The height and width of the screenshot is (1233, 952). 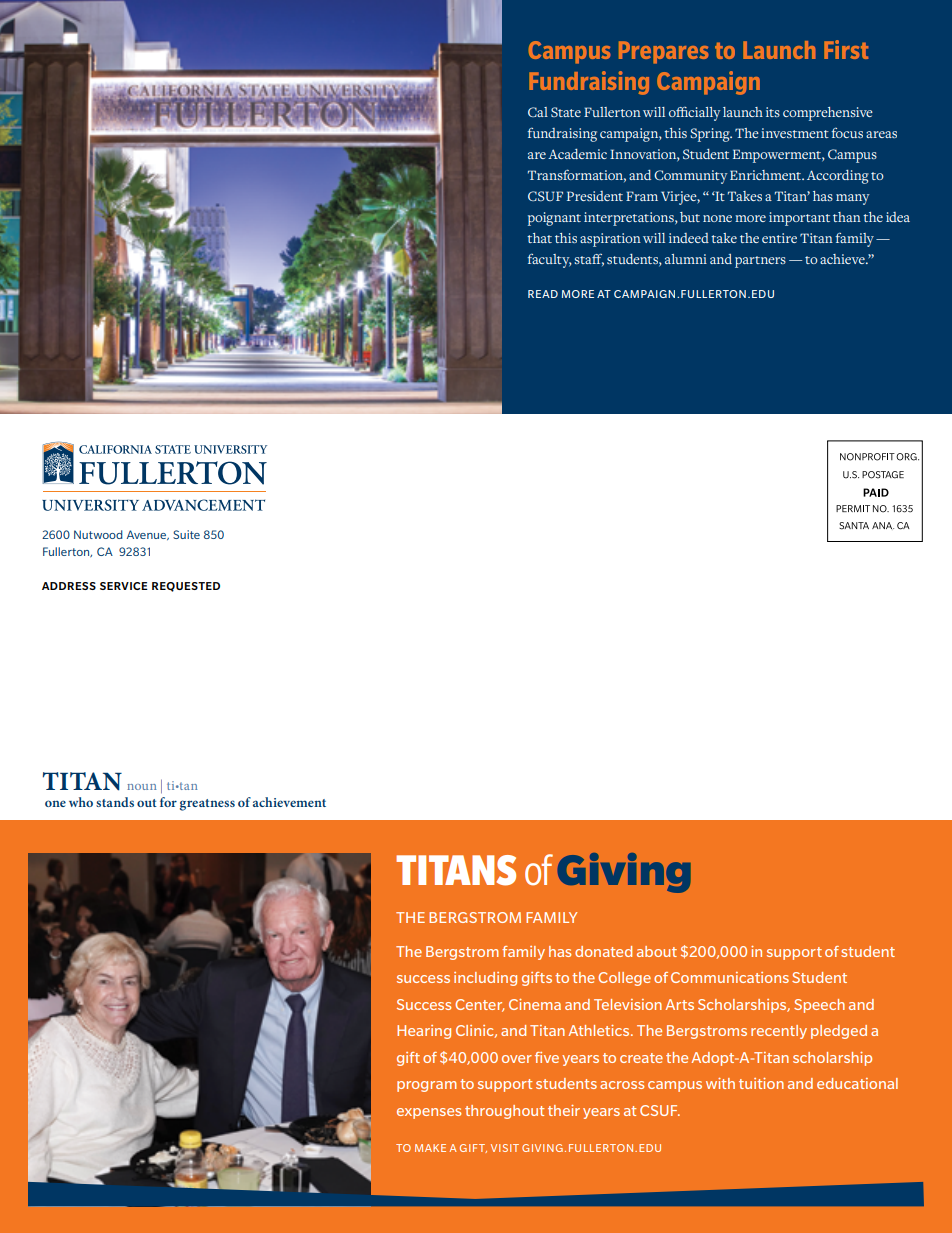 What do you see at coordinates (566, 112) in the screenshot?
I see `State` at bounding box center [566, 112].
